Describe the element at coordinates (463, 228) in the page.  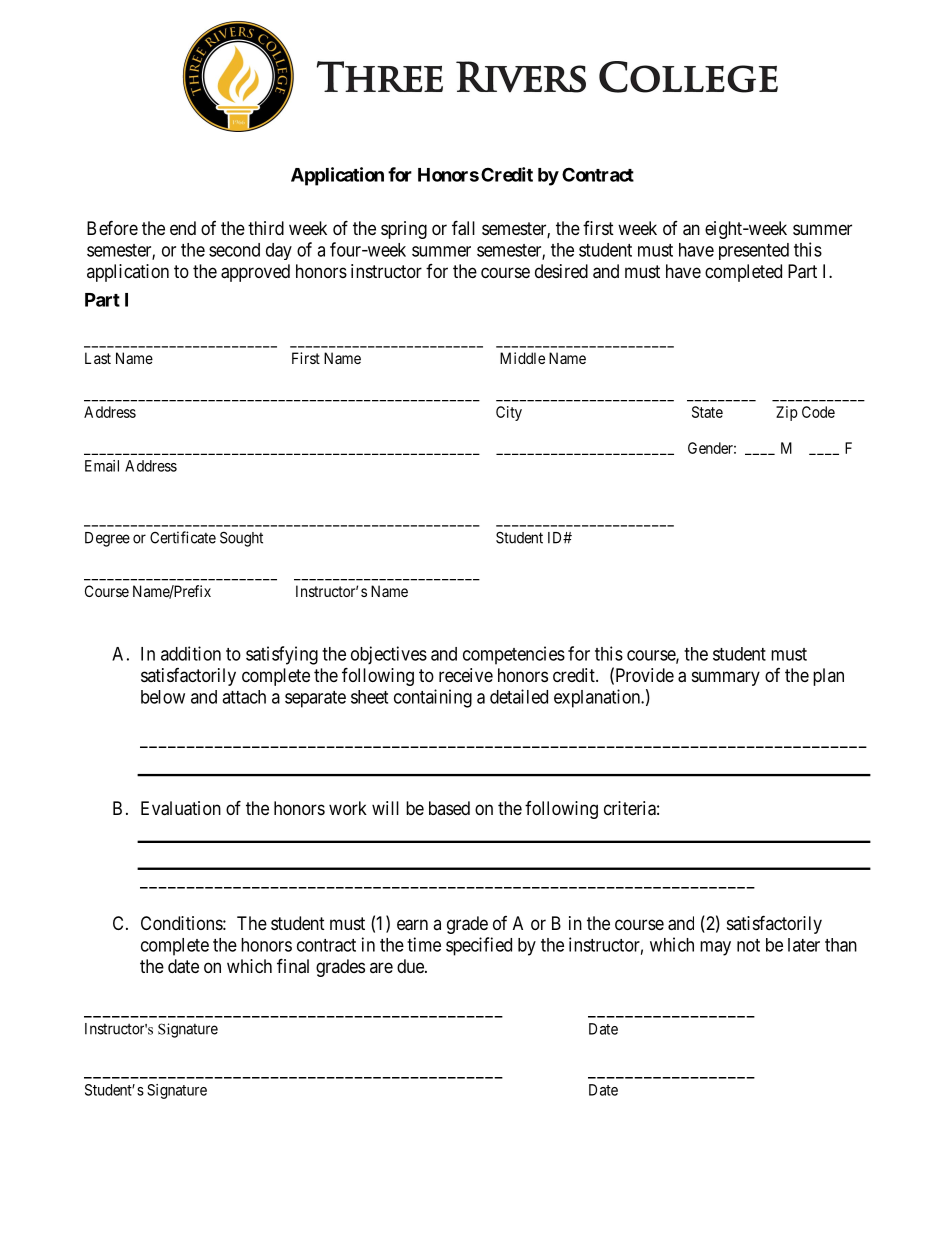
I see `fall` at that location.
